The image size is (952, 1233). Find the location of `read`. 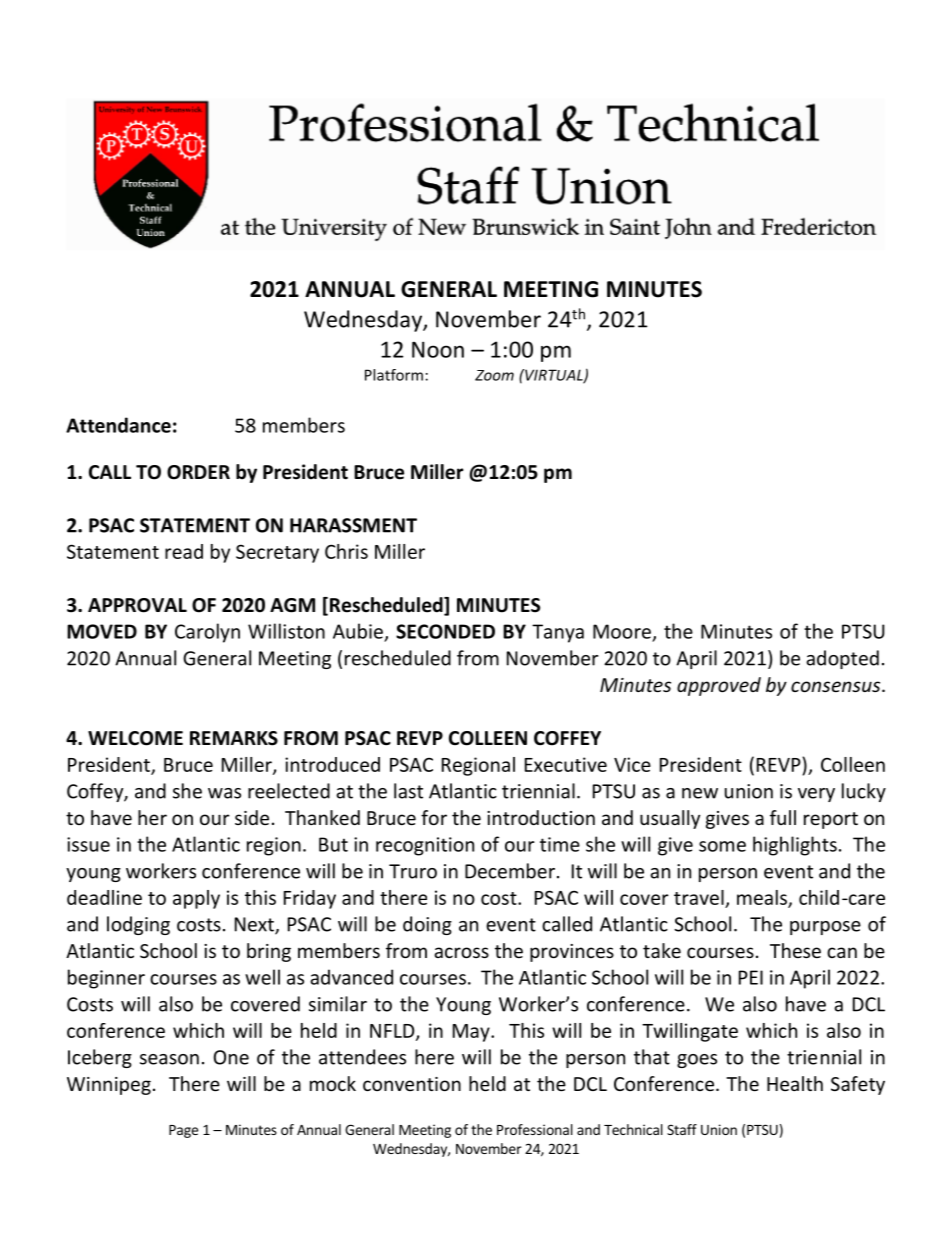

read is located at coordinates (184, 551).
